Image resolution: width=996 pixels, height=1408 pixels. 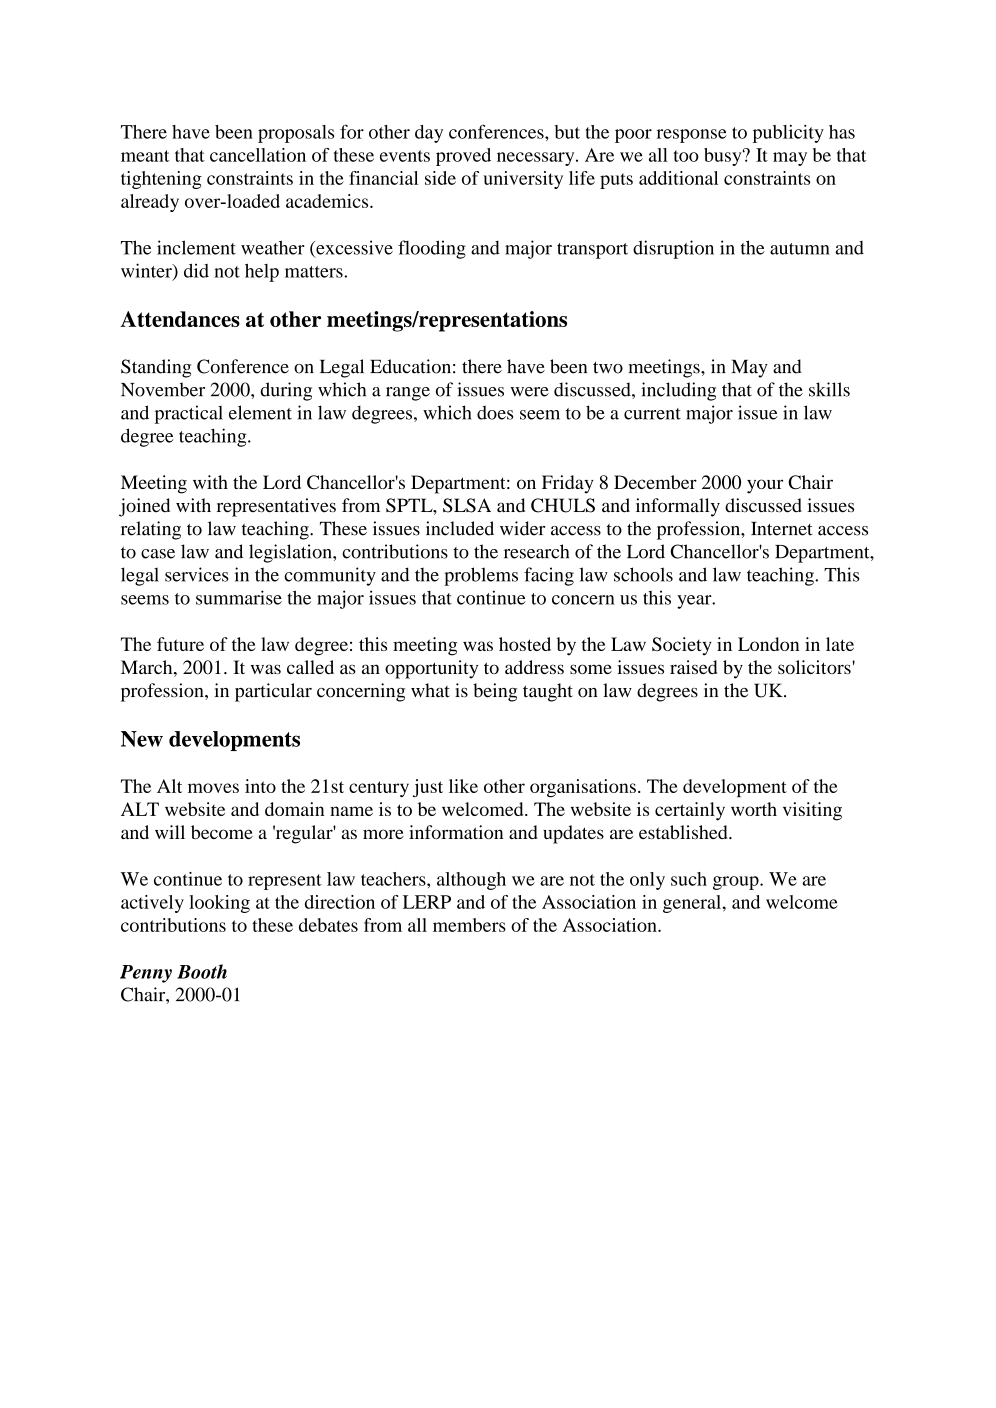 What do you see at coordinates (815, 667) in the document?
I see `solicitors` at bounding box center [815, 667].
